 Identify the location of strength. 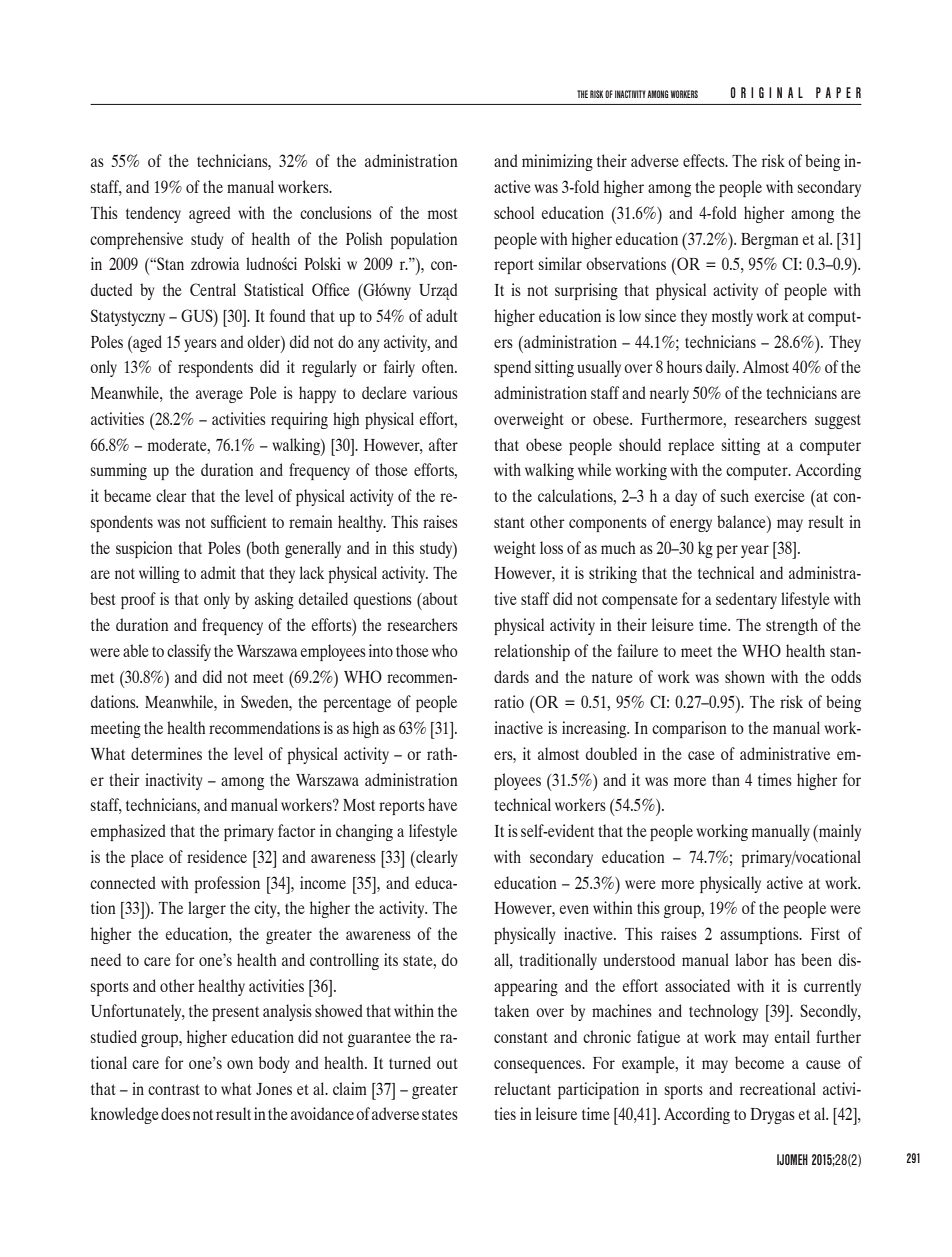
(792, 626).
